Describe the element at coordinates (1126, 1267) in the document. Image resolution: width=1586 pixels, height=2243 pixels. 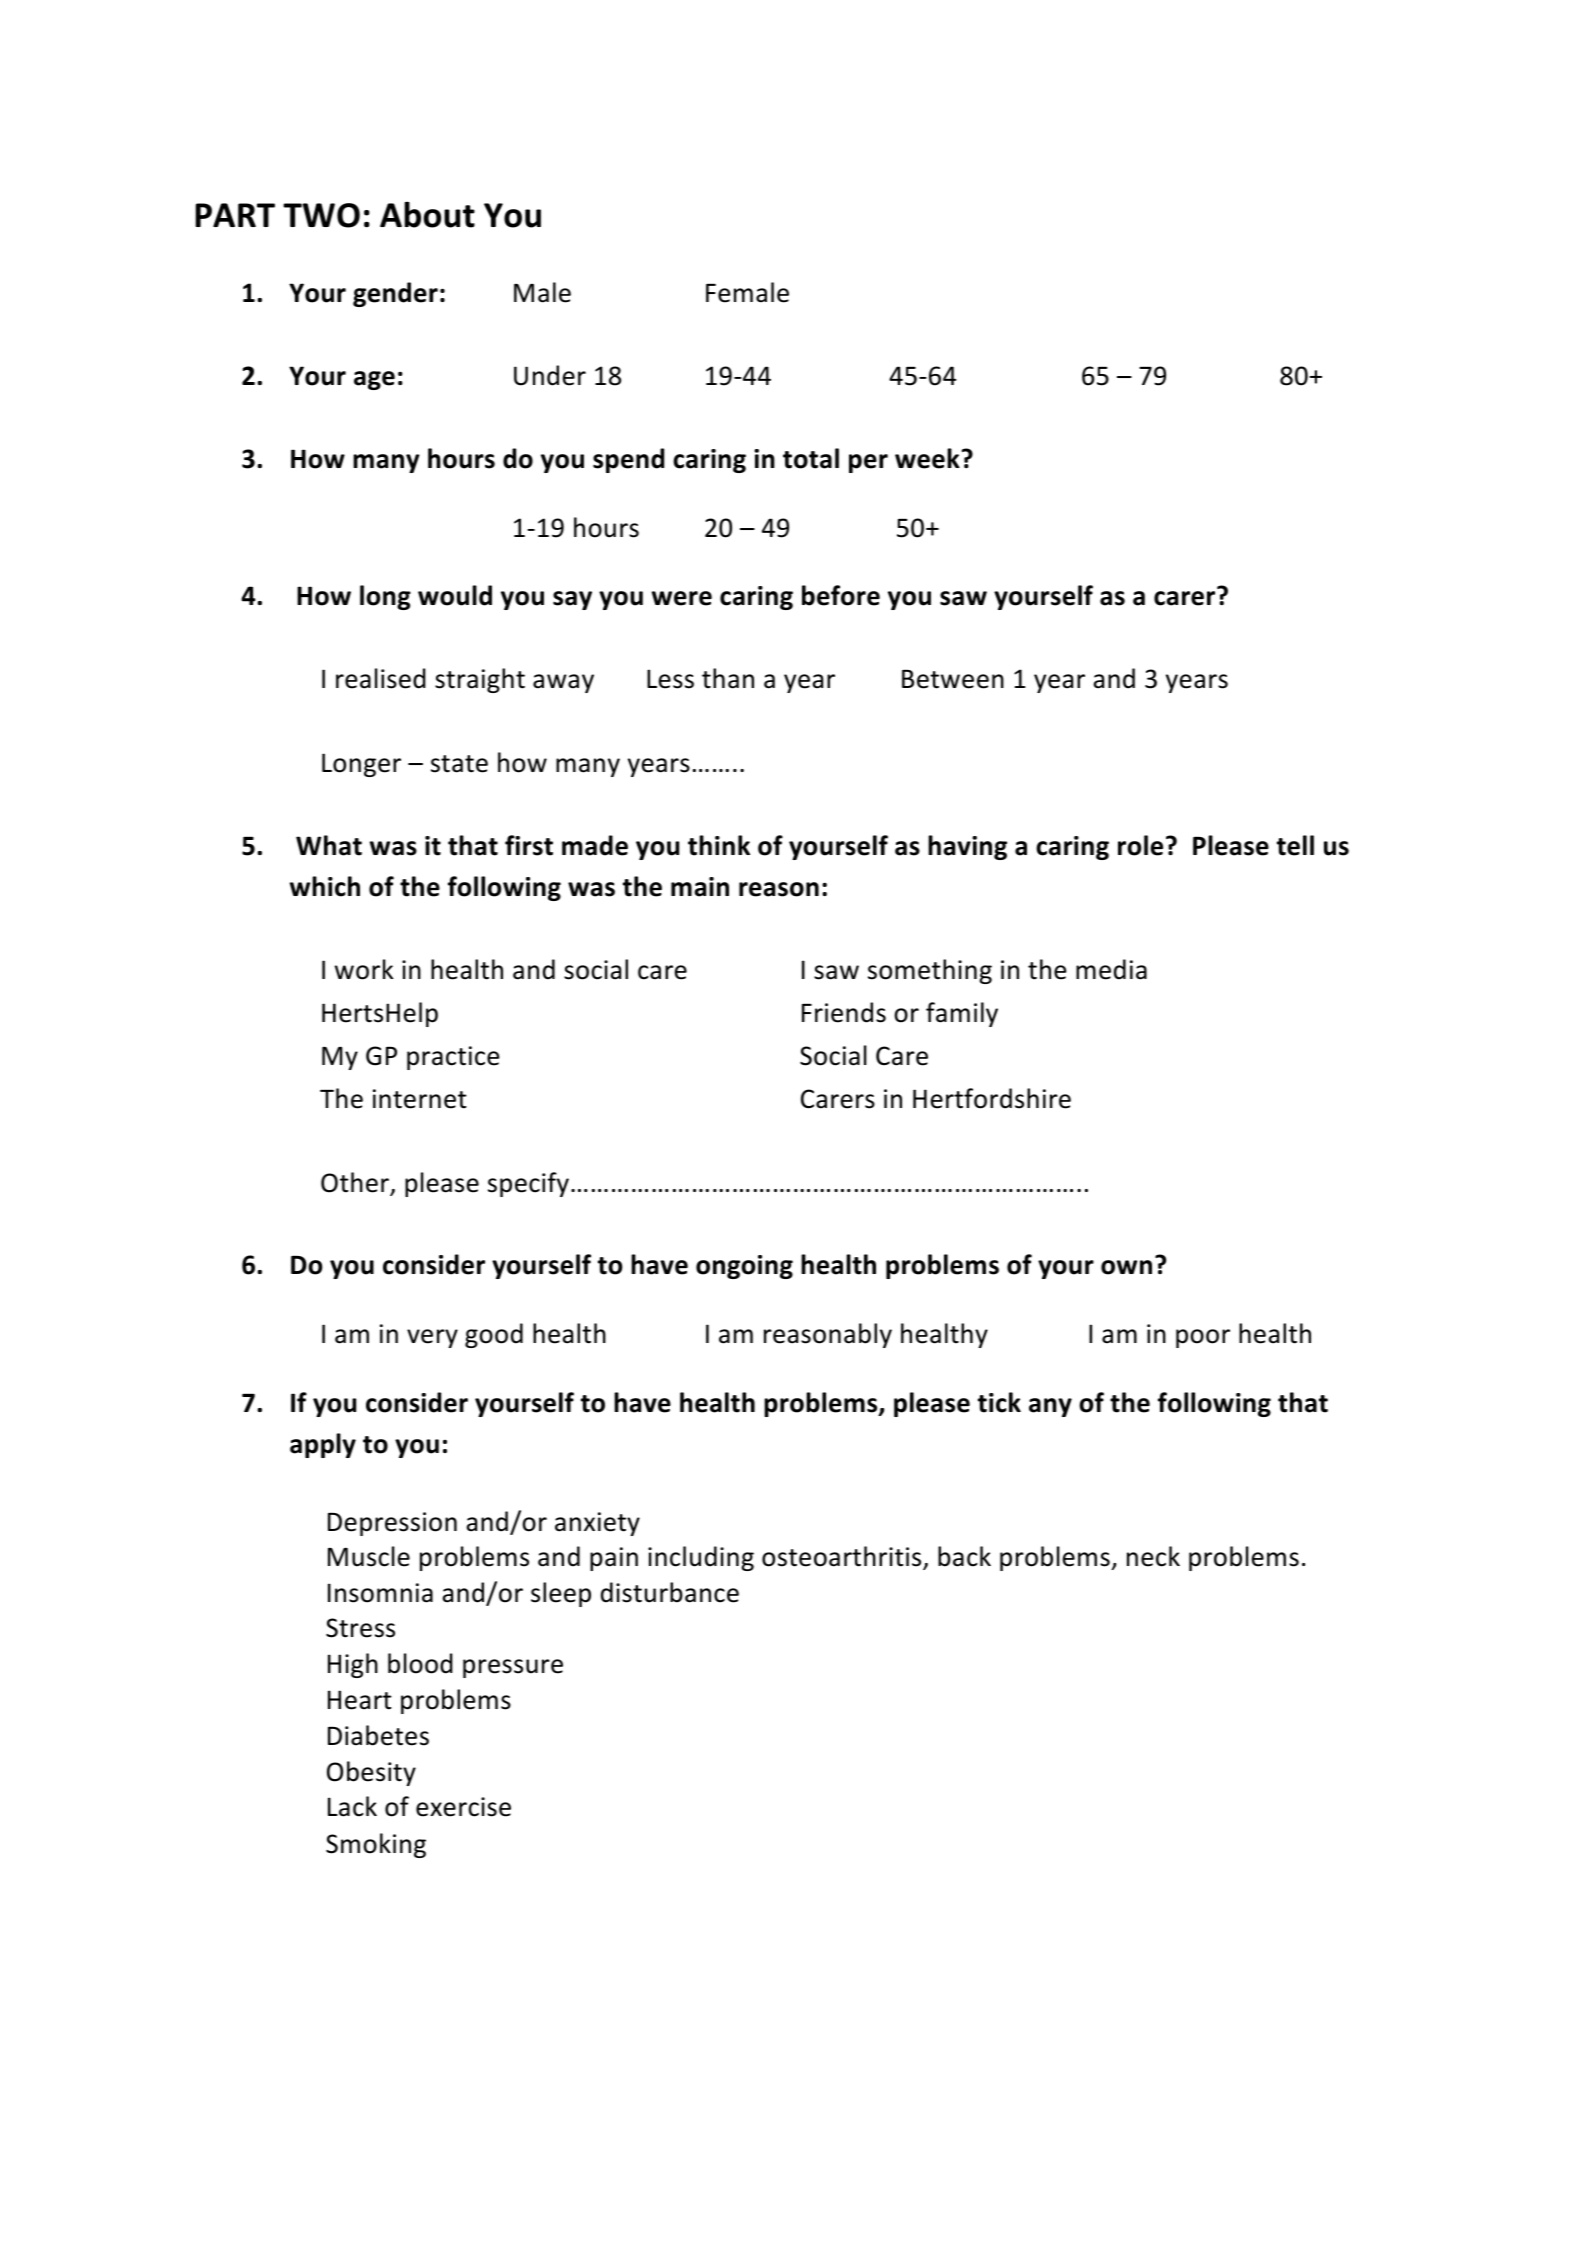
I see `own` at that location.
